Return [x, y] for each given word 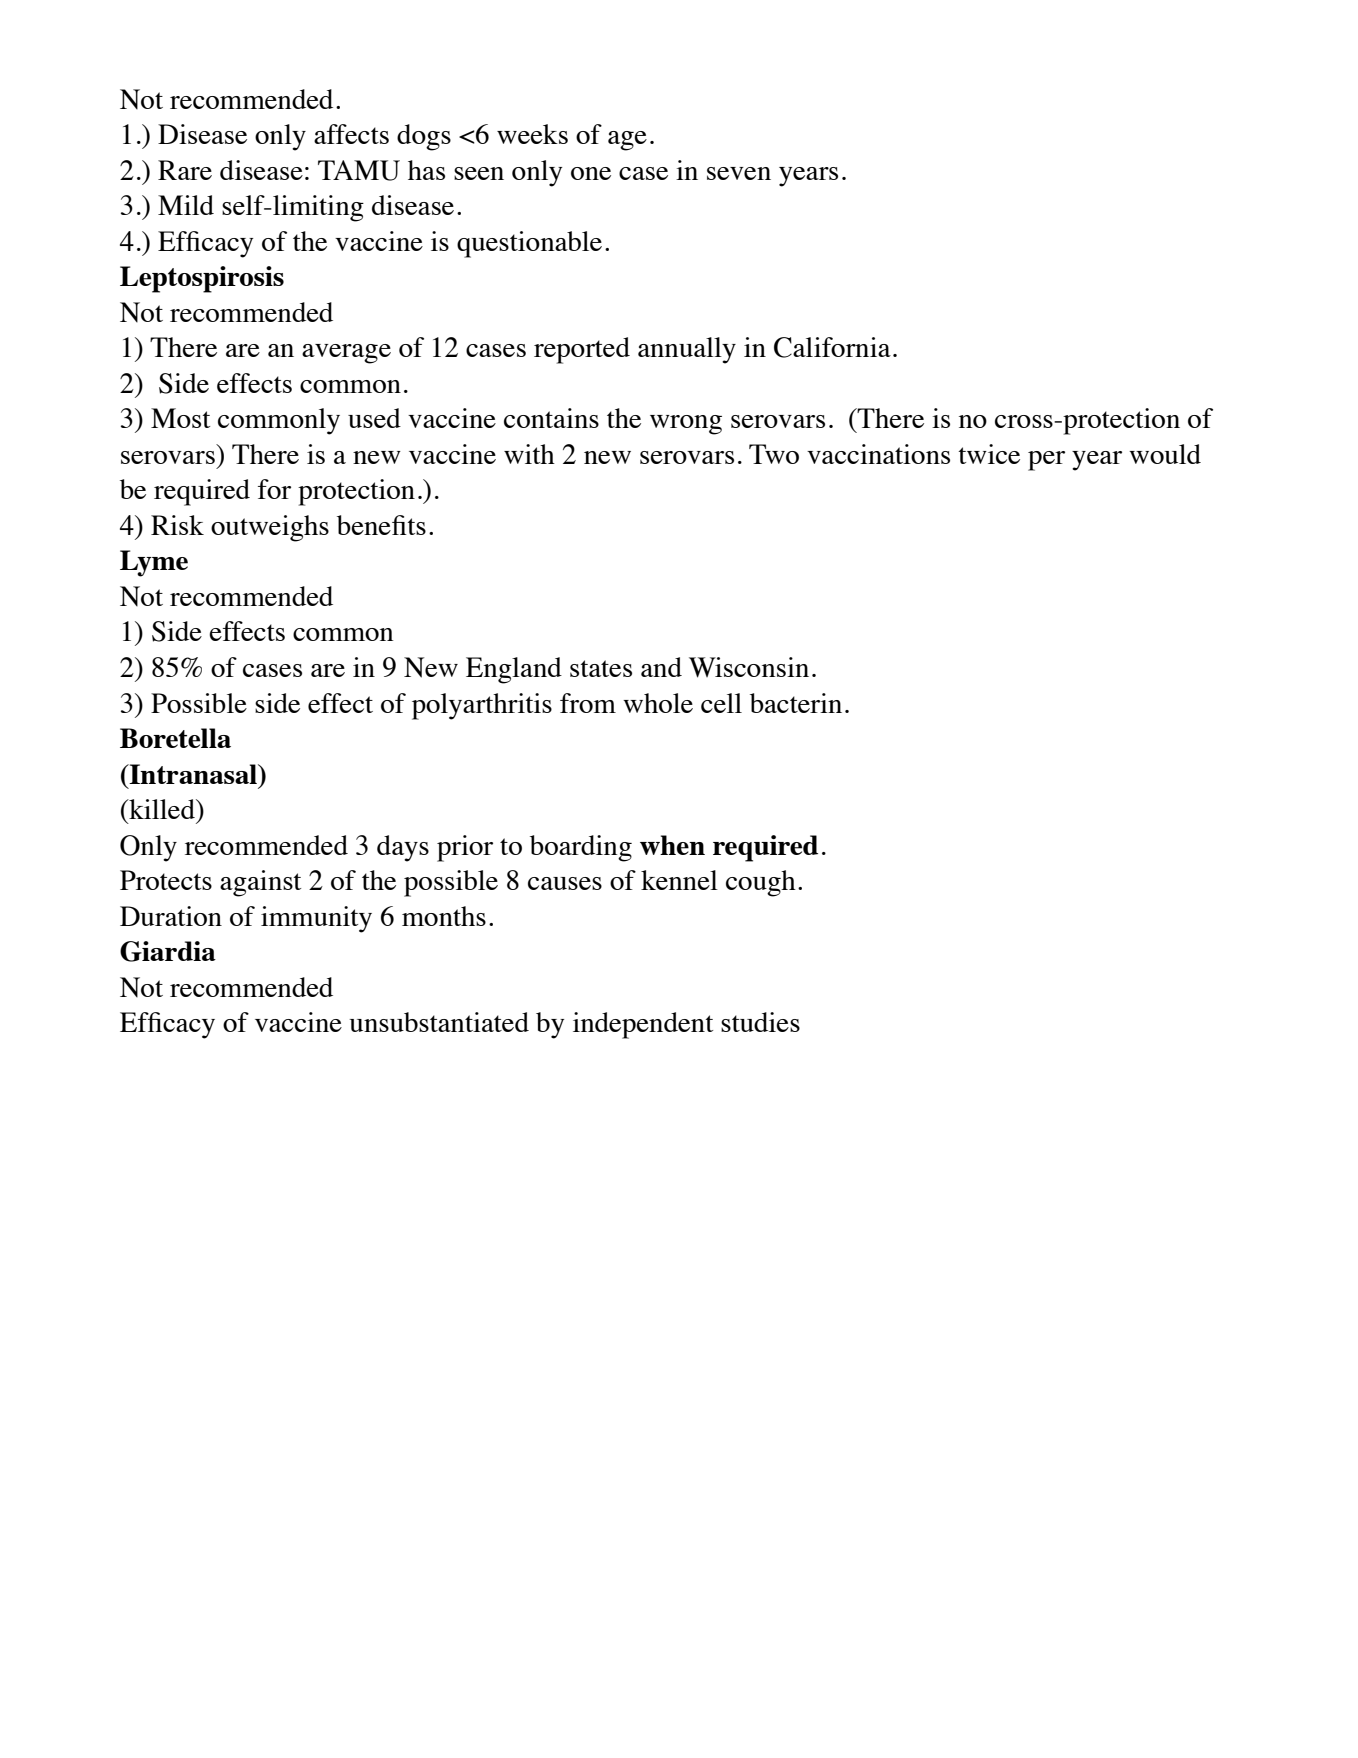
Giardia [168, 951]
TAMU [359, 170]
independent [643, 1025]
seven [739, 173]
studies [760, 1022]
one [591, 173]
